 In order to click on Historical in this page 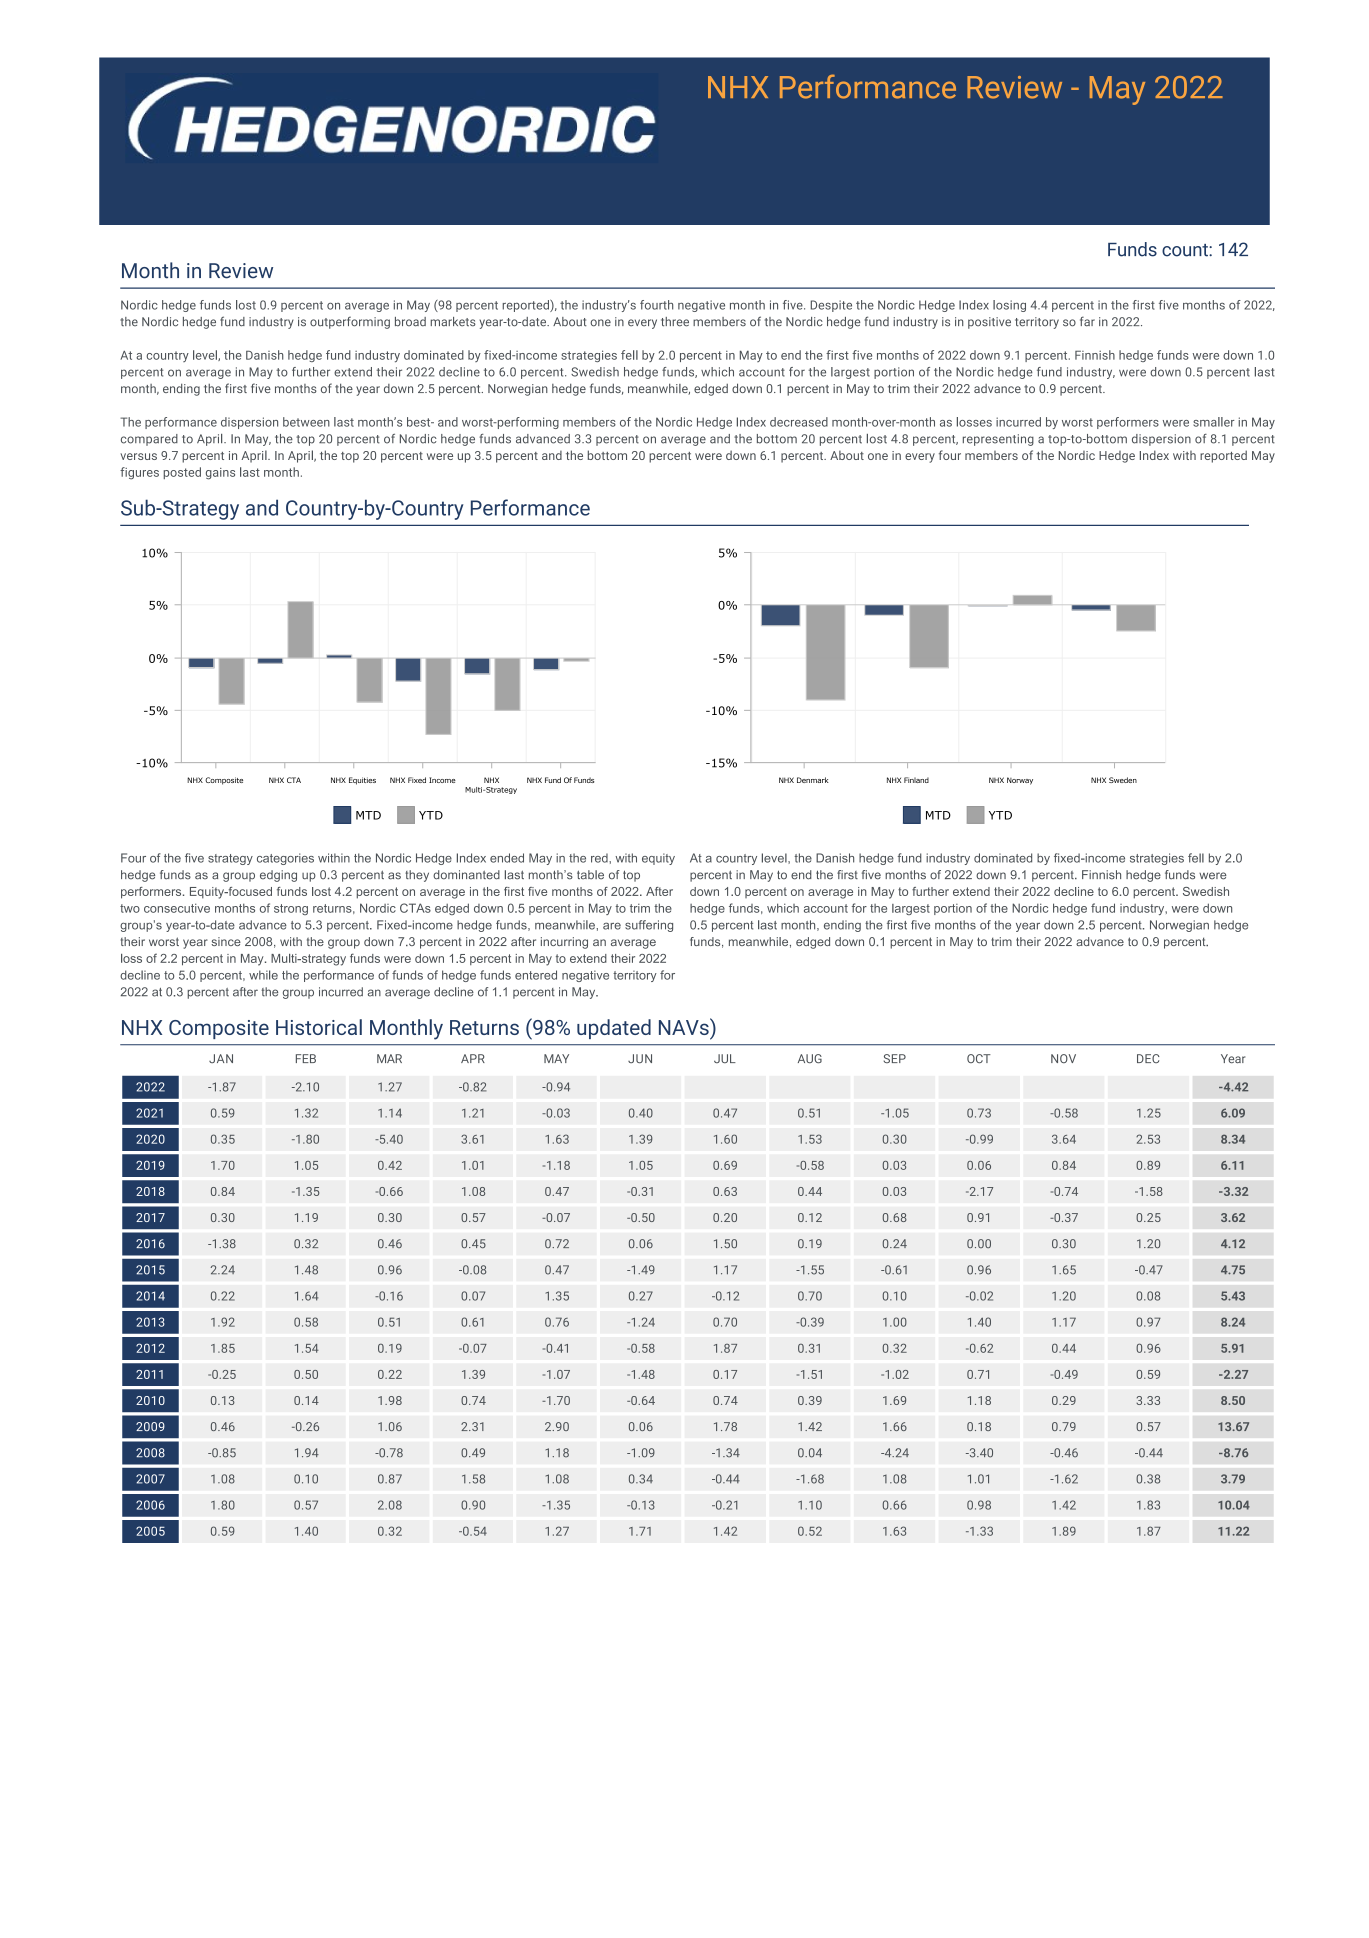, I will do `click(319, 1027)`.
